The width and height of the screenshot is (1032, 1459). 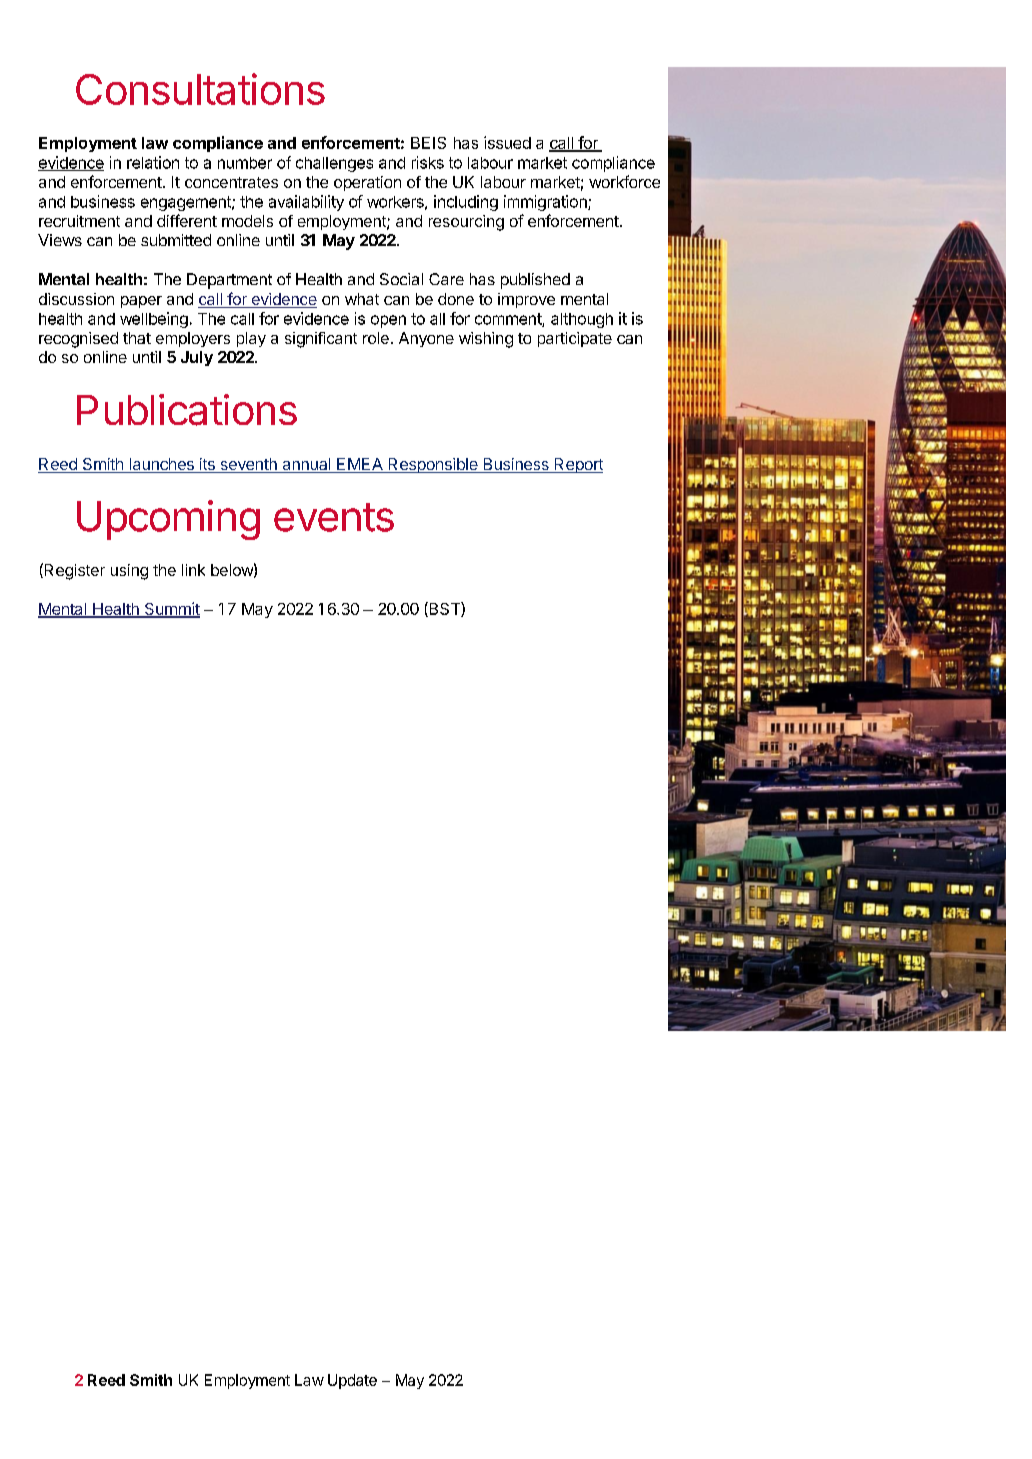 What do you see at coordinates (171, 610) in the screenshot?
I see `Summit` at bounding box center [171, 610].
